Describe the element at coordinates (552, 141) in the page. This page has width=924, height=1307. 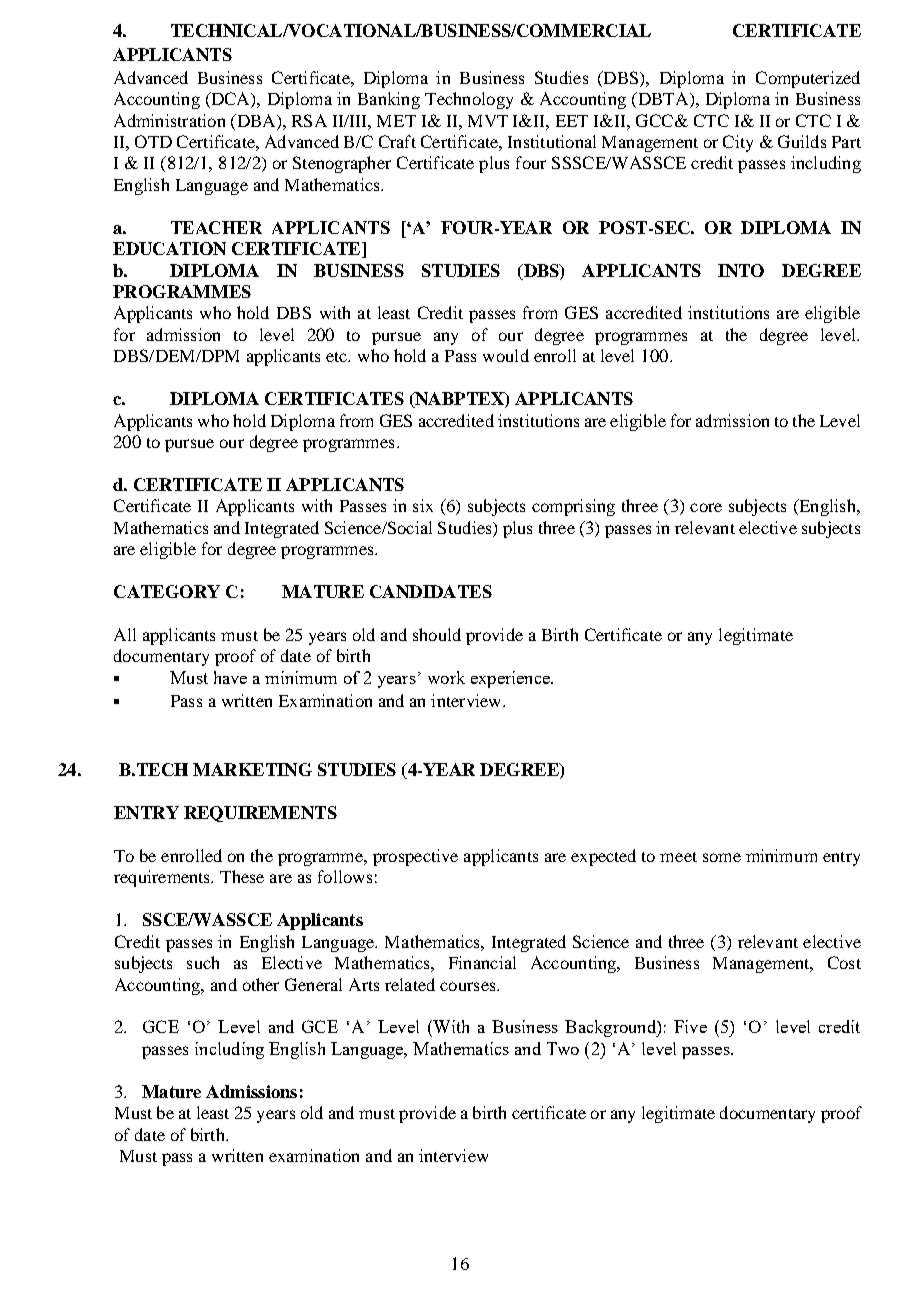
I see `Institutional` at that location.
